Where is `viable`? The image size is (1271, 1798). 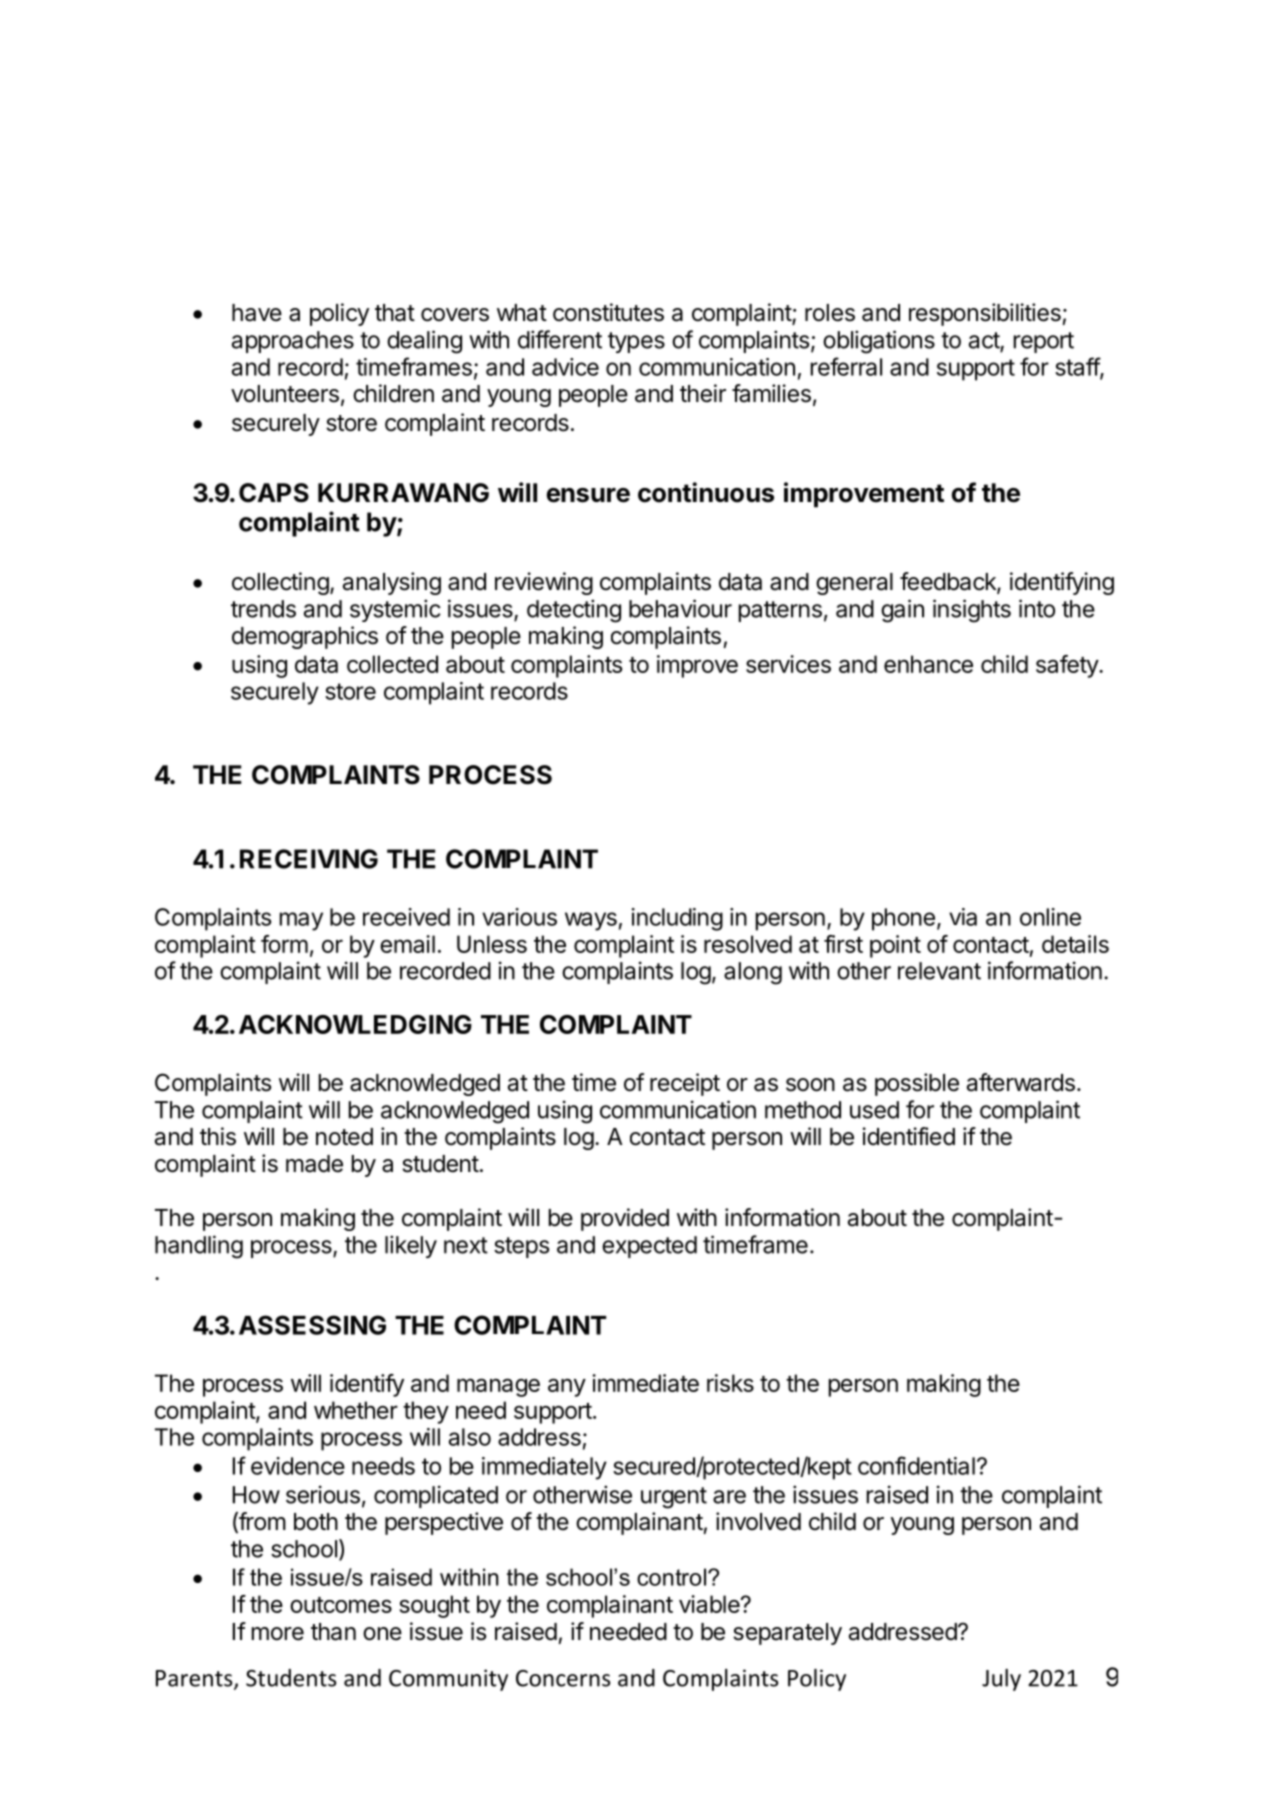 viable is located at coordinates (710, 1604).
